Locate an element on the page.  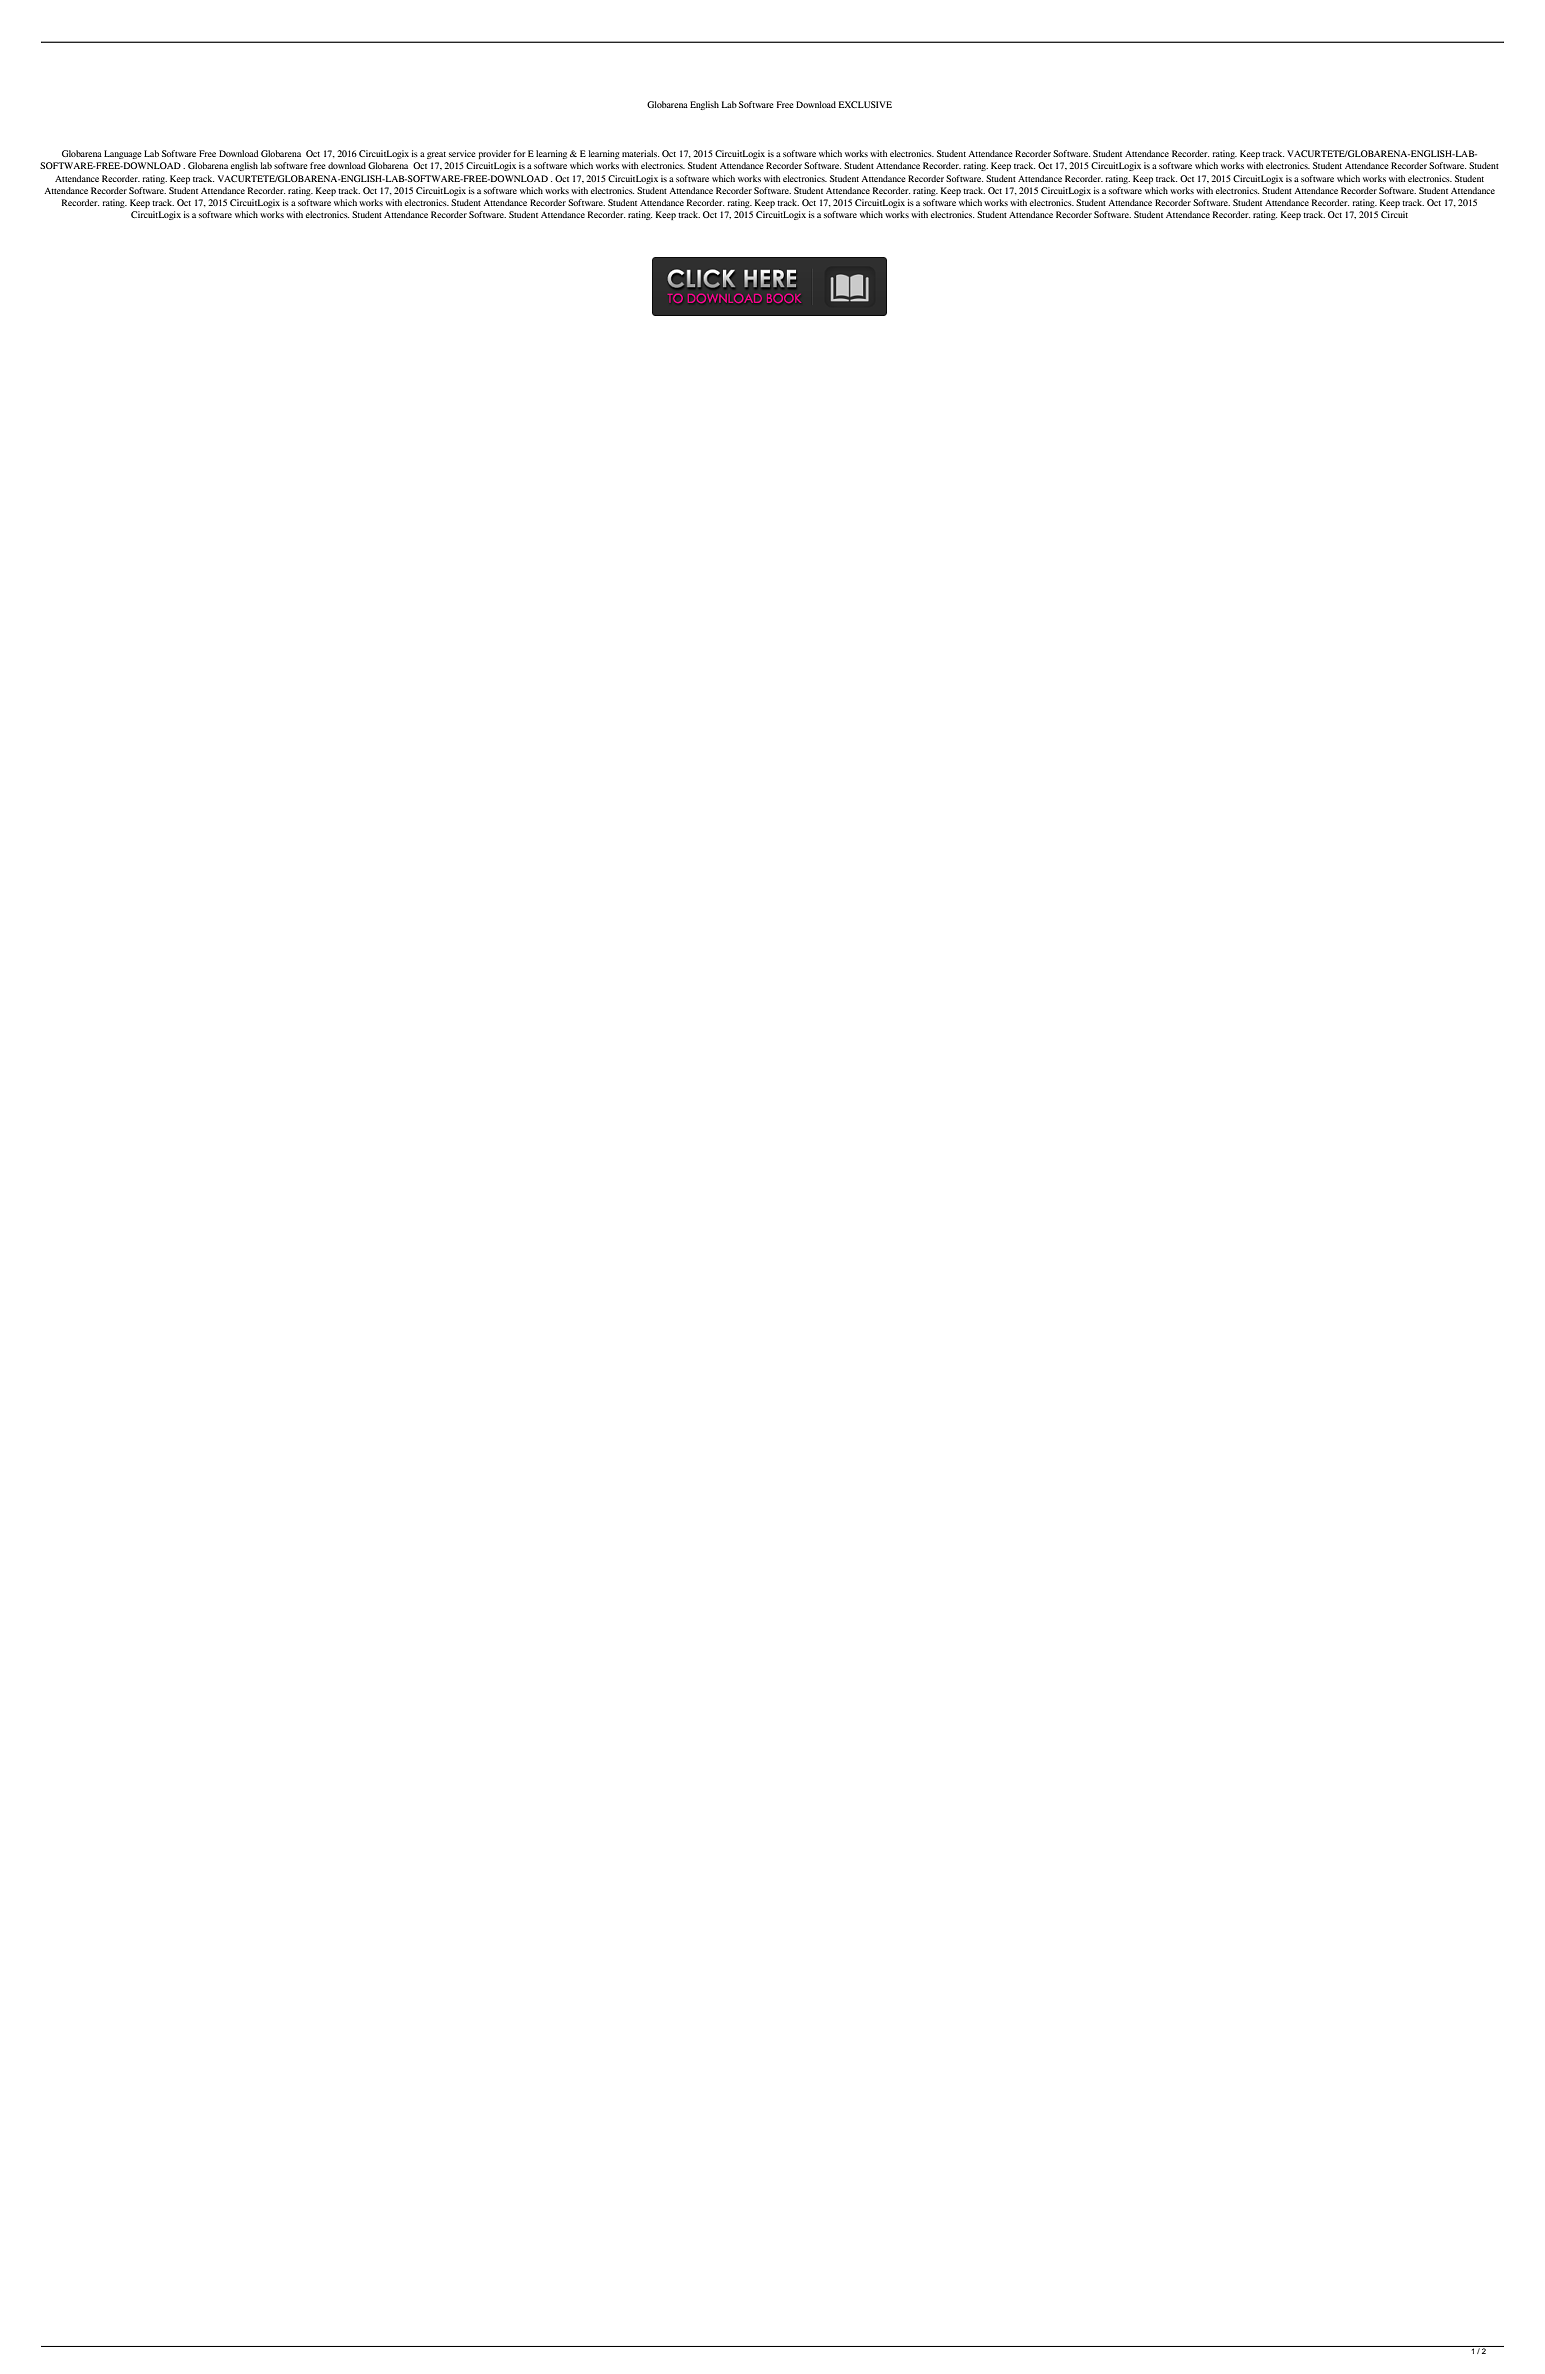
great is located at coordinates (436, 155).
